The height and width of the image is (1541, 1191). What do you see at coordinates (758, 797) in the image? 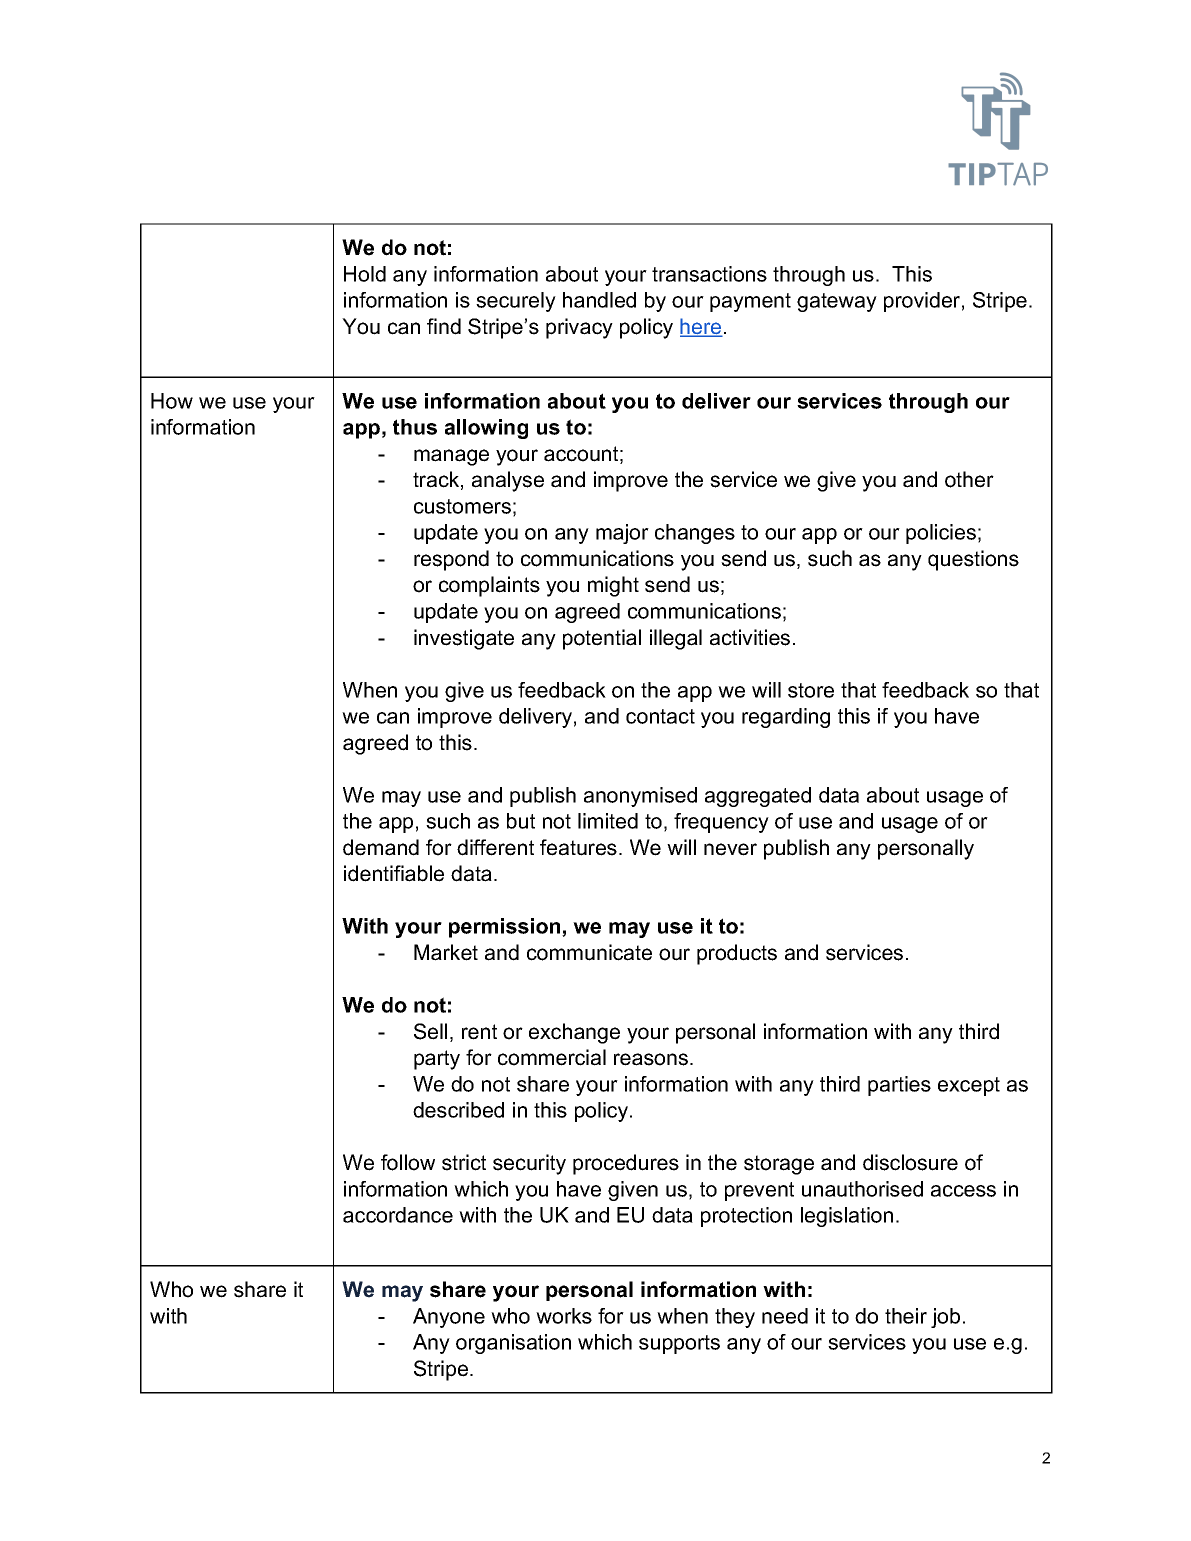
I see `aggregated` at bounding box center [758, 797].
